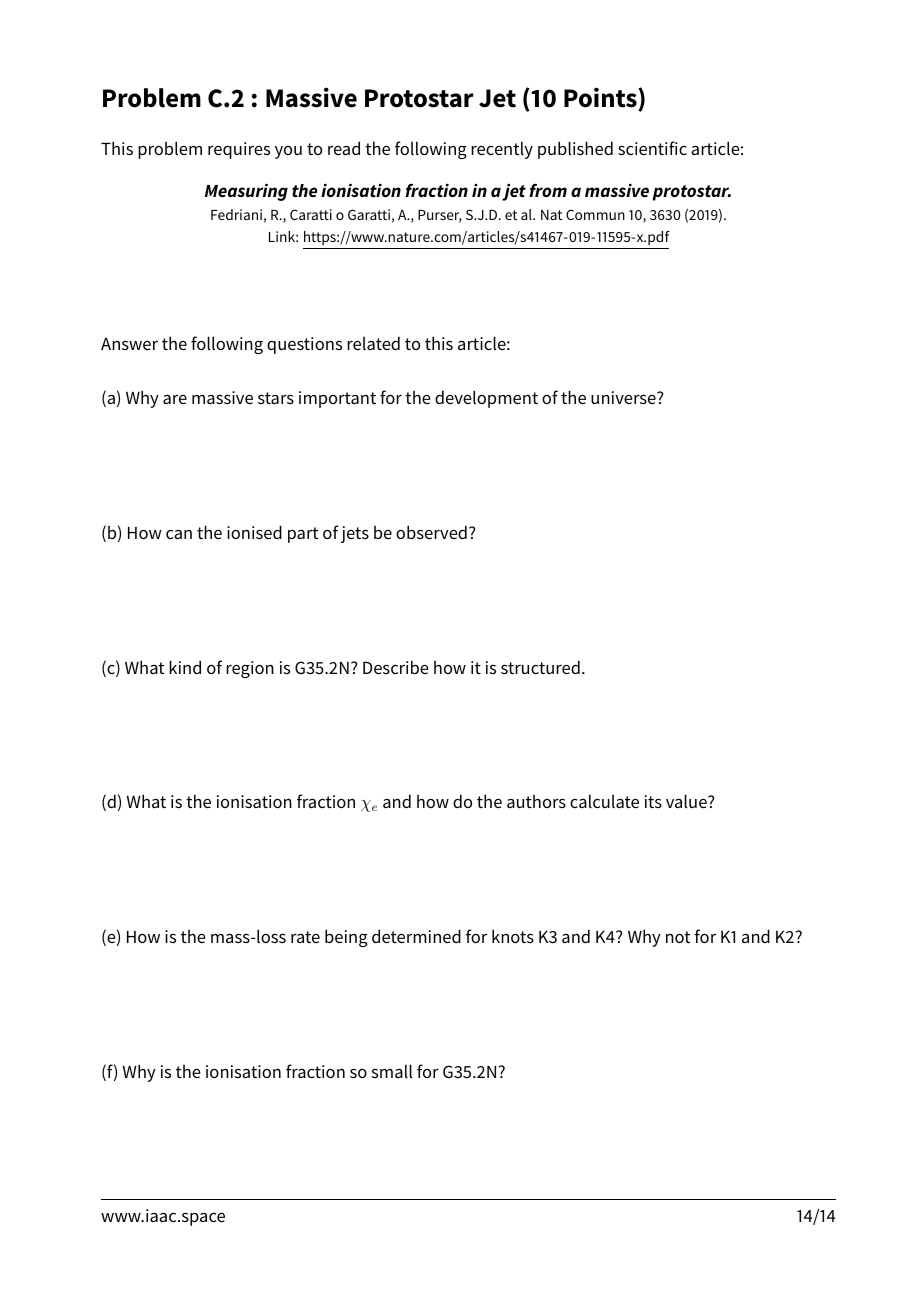  What do you see at coordinates (305, 937) in the screenshot?
I see `rate` at bounding box center [305, 937].
